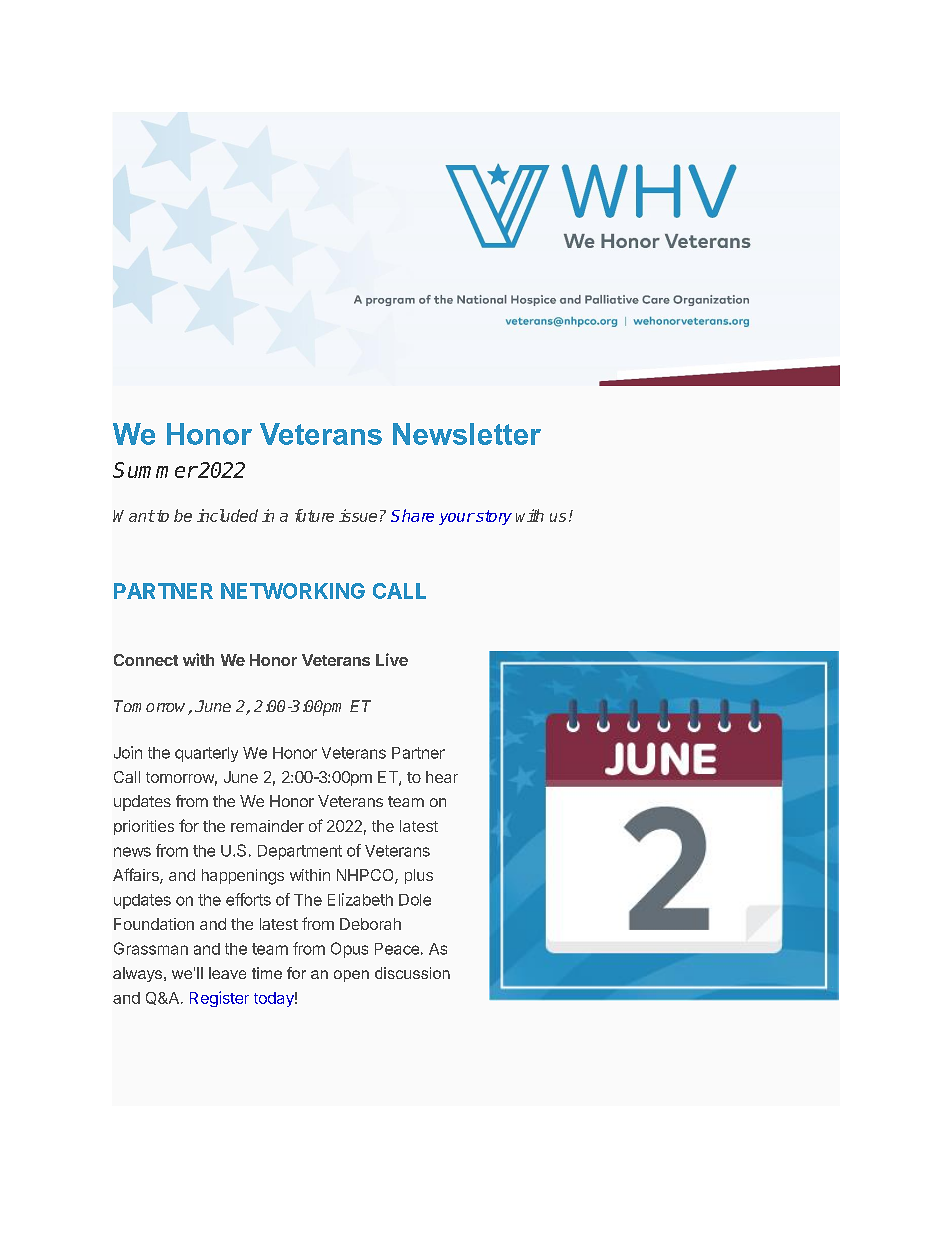 The height and width of the image is (1233, 952). I want to click on always, so click(139, 974).
